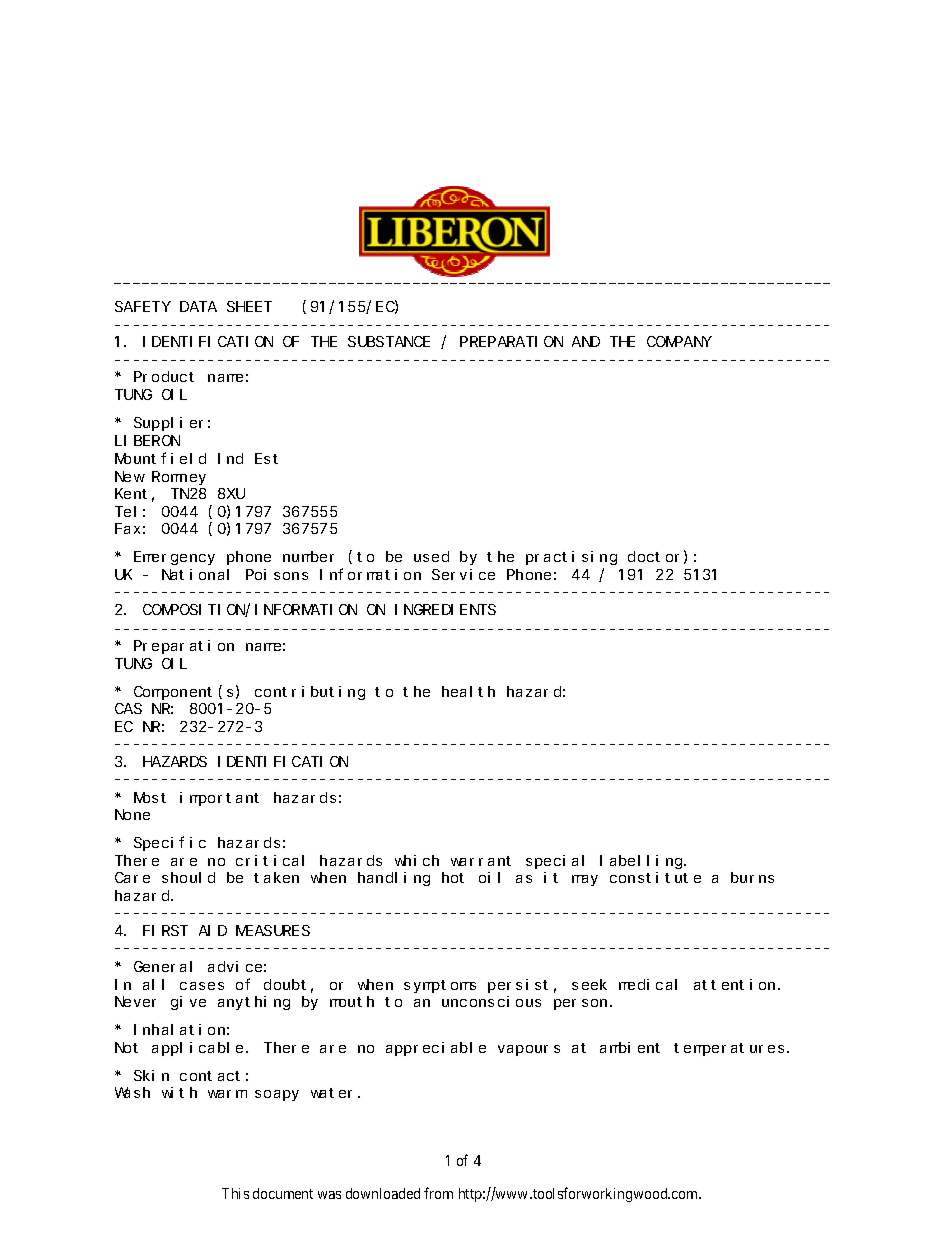  Describe the element at coordinates (438, 1193) in the screenshot. I see `from` at that location.
